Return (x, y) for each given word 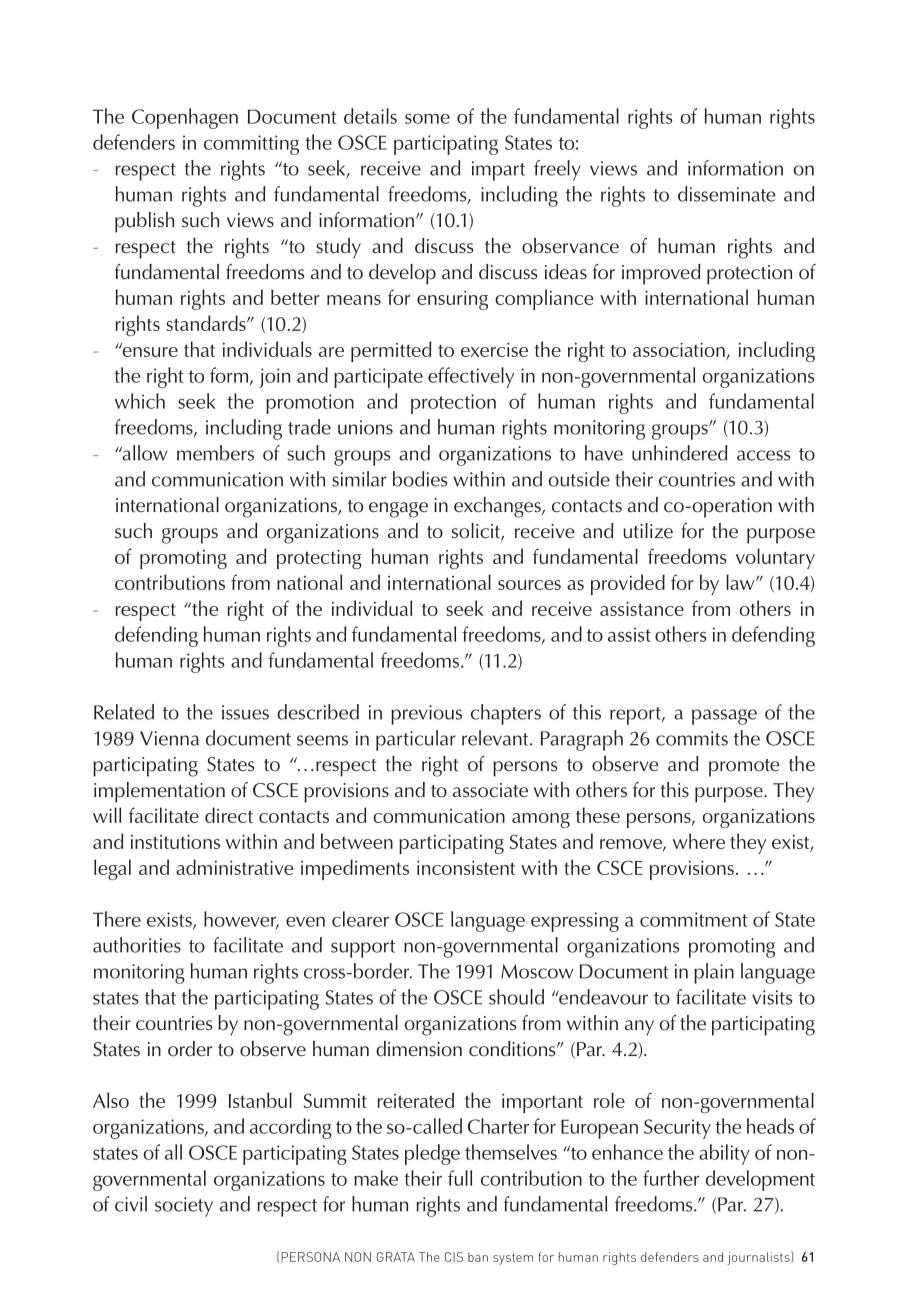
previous (426, 715)
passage (724, 717)
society (184, 1207)
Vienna (169, 738)
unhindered (680, 453)
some (427, 119)
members (215, 453)
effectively (471, 377)
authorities (137, 945)
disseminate (726, 194)
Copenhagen (185, 118)
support (363, 949)
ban (478, 1257)
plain (714, 973)
